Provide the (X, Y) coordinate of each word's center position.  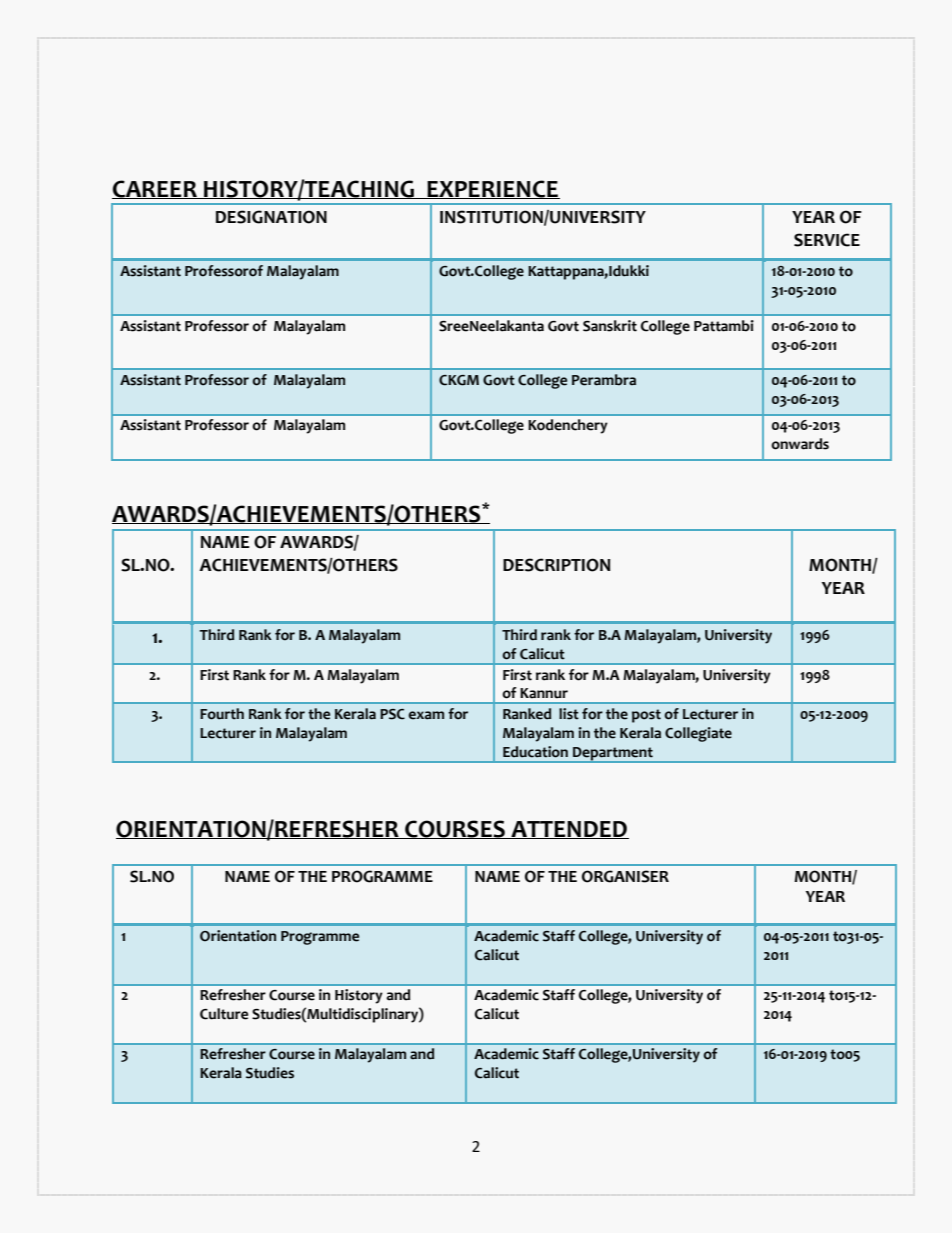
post (646, 716)
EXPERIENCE (492, 189)
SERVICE (827, 240)
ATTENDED (569, 830)
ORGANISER (625, 876)
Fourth (222, 714)
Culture (224, 1014)
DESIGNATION (271, 217)
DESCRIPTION (557, 565)
